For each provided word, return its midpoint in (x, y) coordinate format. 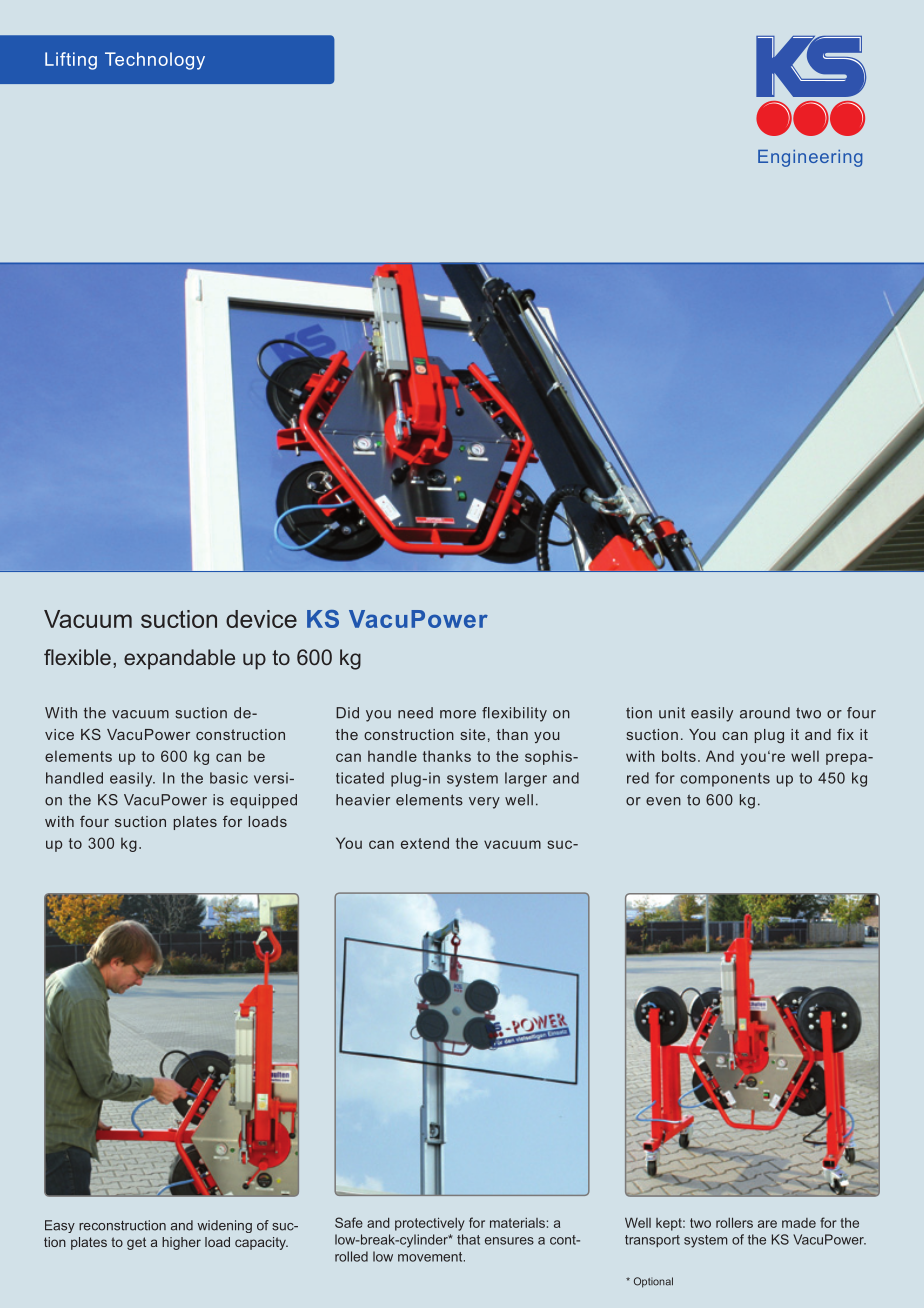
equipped (263, 801)
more (458, 714)
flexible (77, 657)
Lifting (71, 61)
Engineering (810, 158)
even (663, 801)
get (136, 1243)
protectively (430, 1224)
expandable (179, 659)
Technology (155, 61)
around (765, 713)
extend (425, 843)
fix (845, 734)
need (415, 713)
